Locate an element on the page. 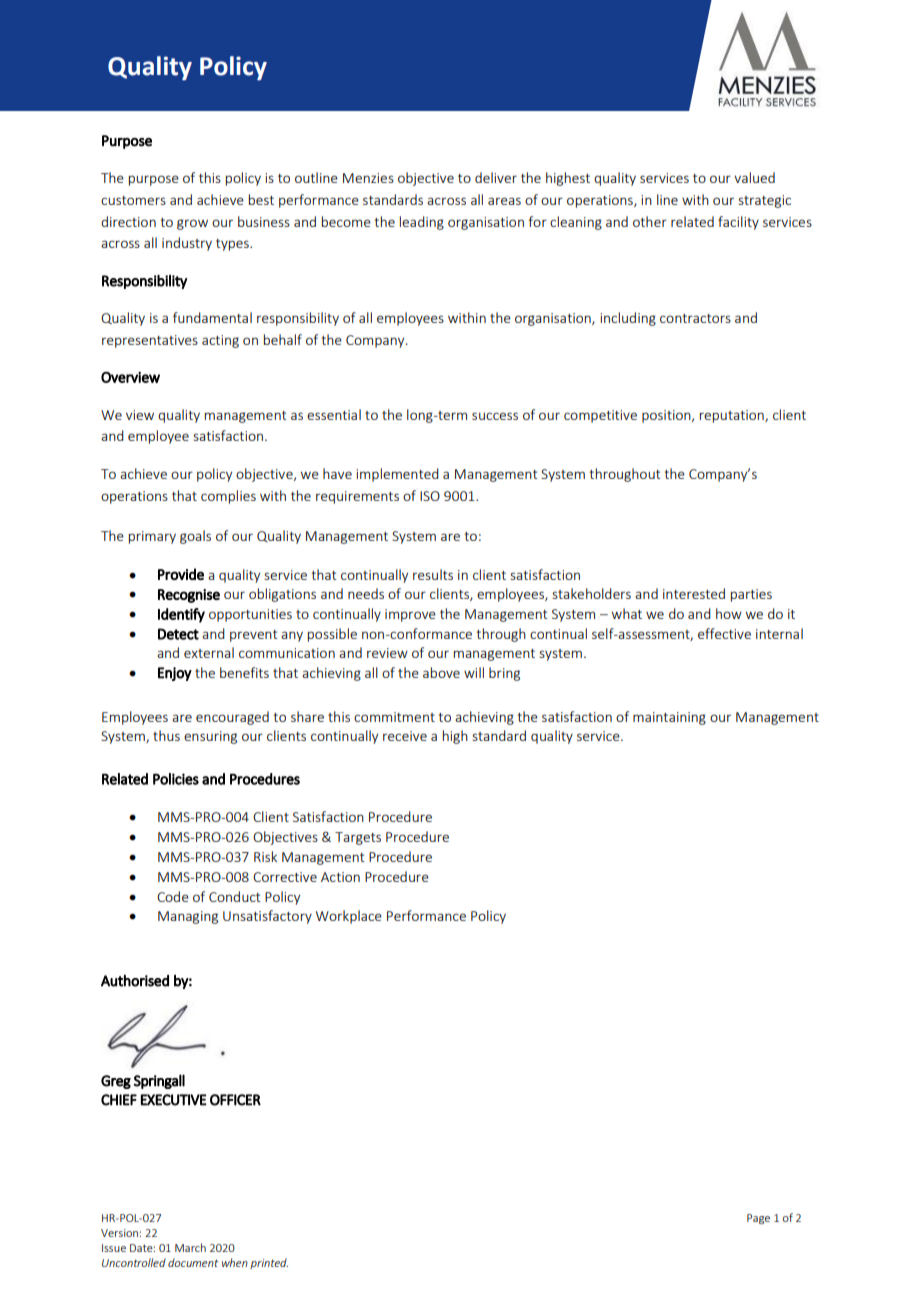  grow is located at coordinates (192, 224).
